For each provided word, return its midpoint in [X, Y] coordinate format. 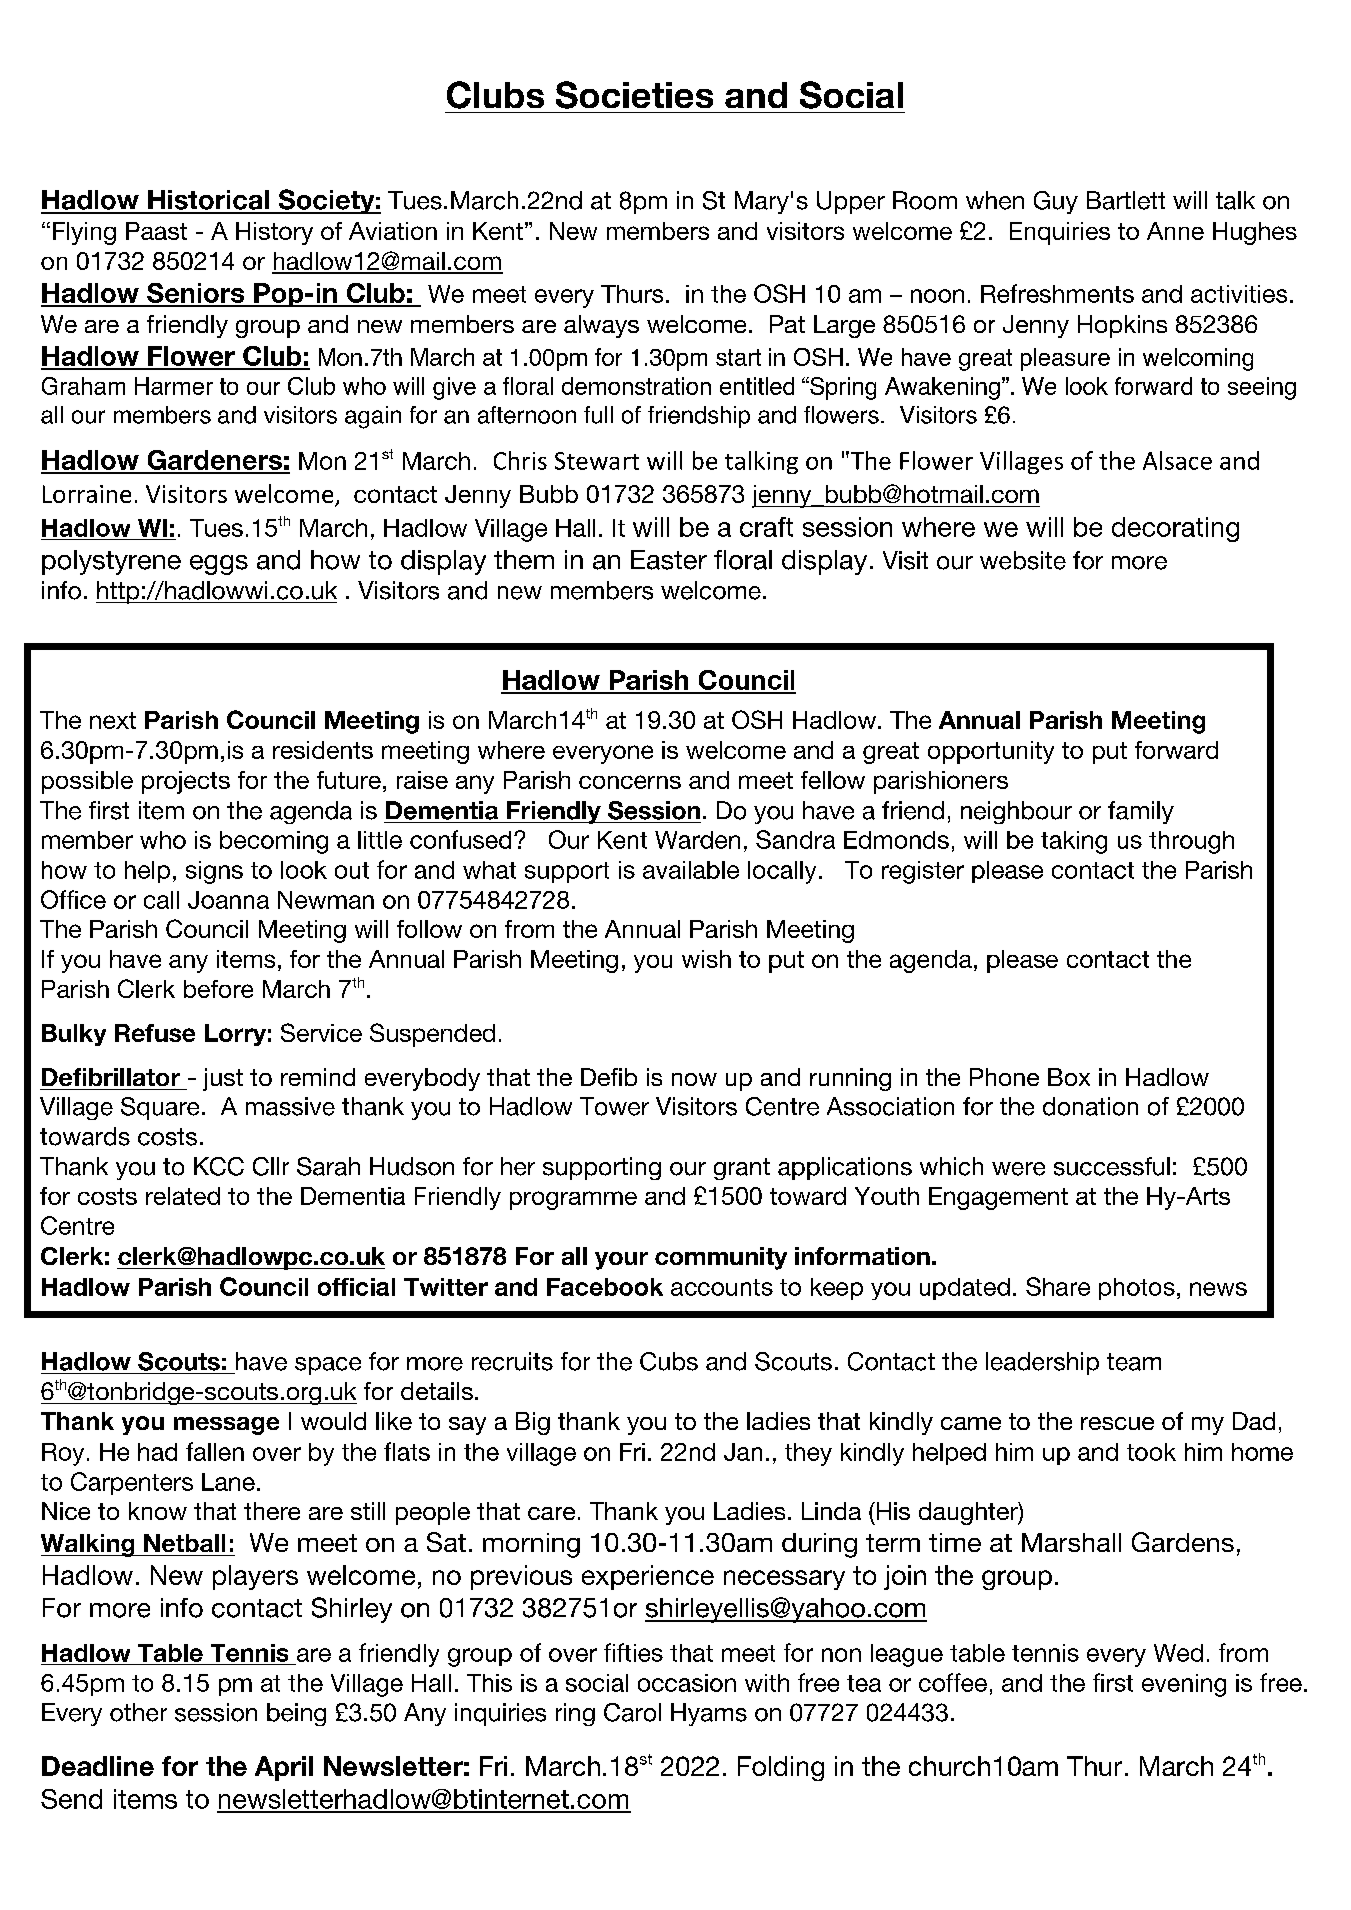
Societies [634, 95]
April [284, 1768]
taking [1074, 842]
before [218, 989]
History [274, 233]
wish [706, 959]
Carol [632, 1712]
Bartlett [1126, 200]
